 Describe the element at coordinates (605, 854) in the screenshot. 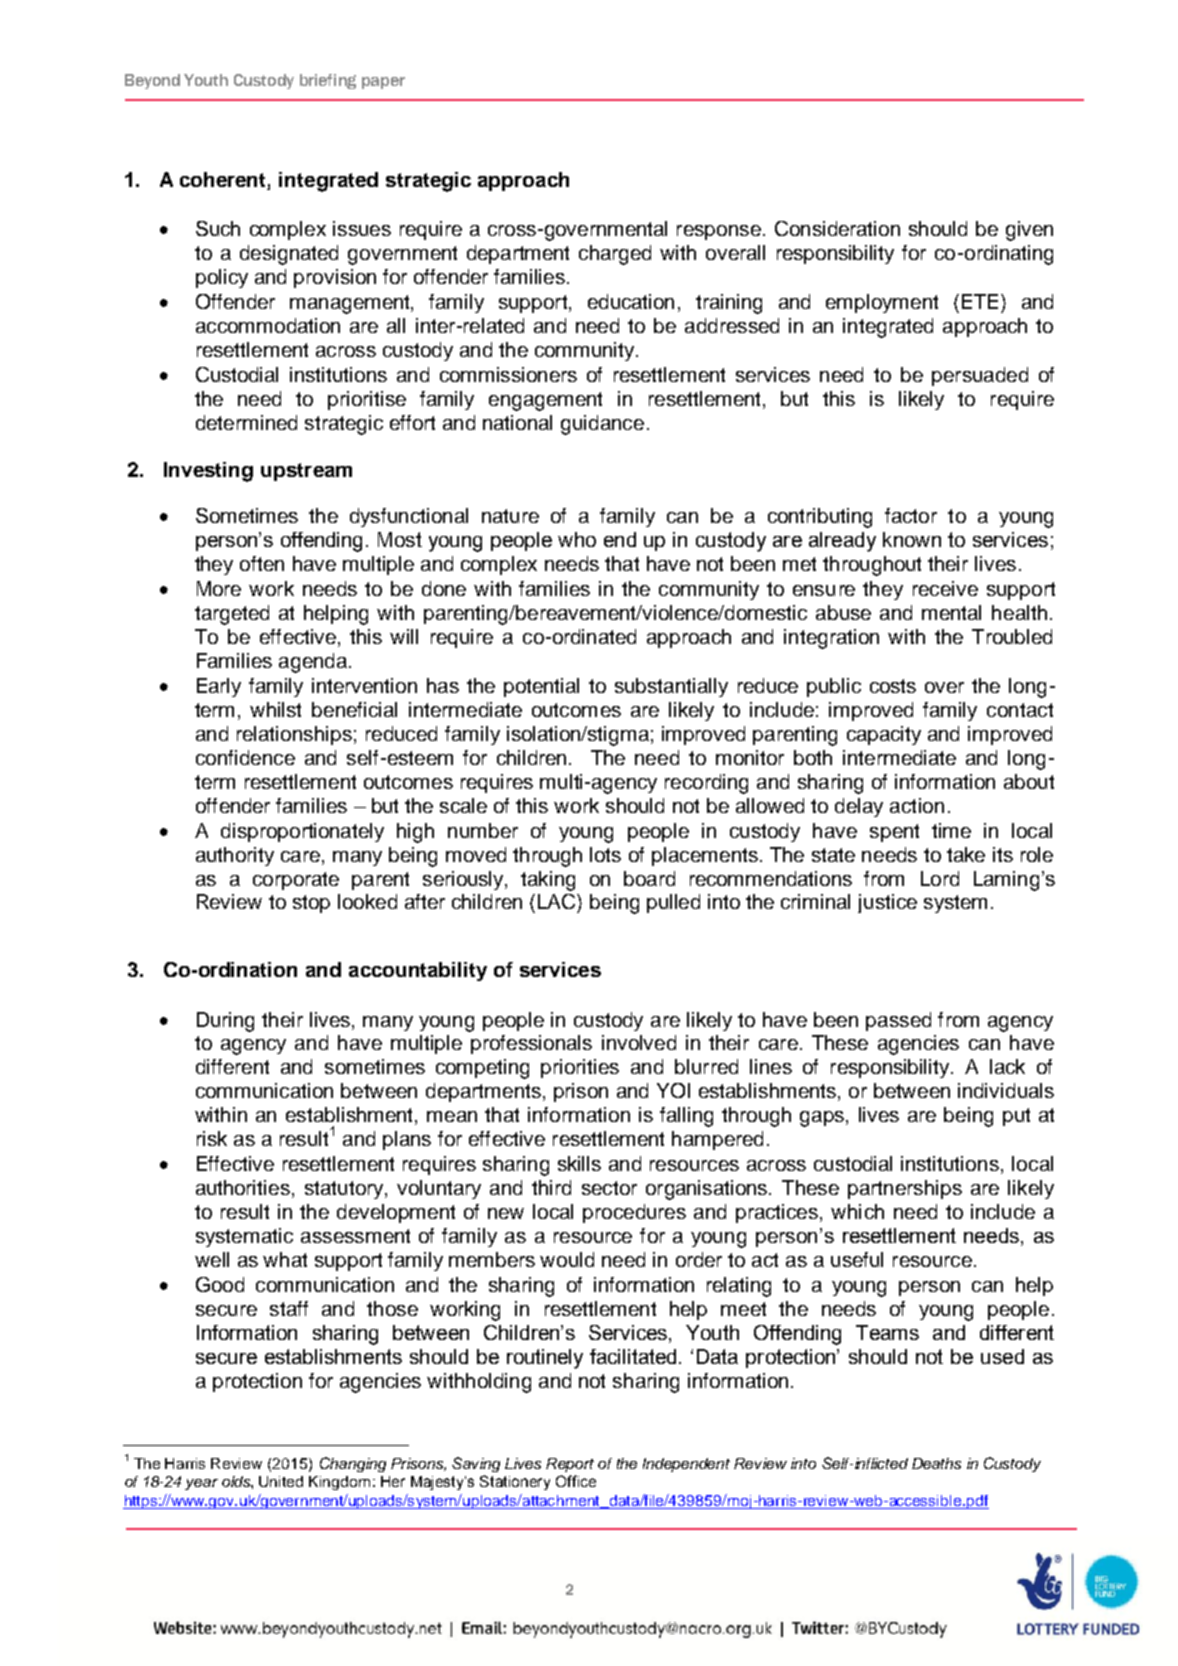

I see `lots` at that location.
